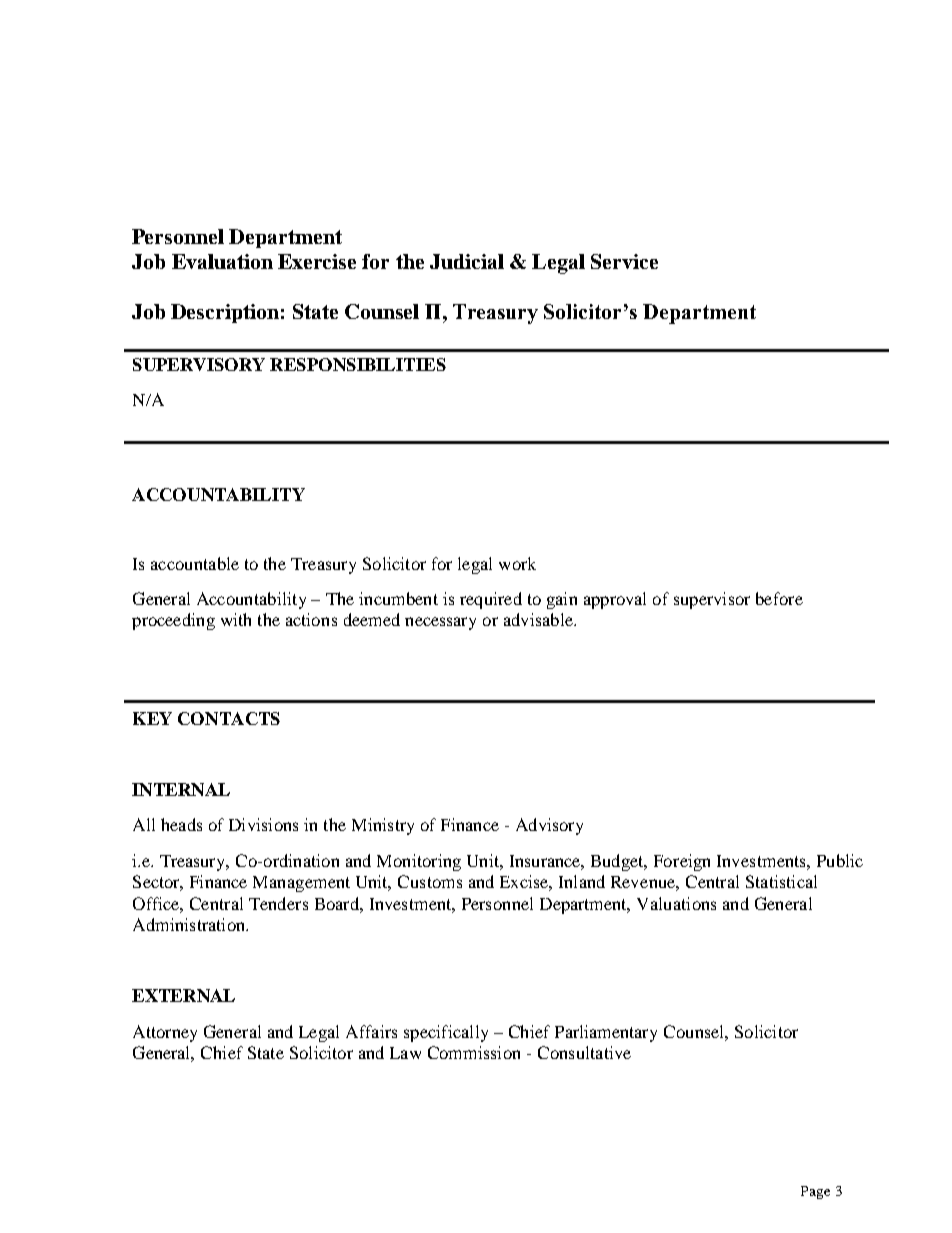 This document has width=952, height=1233. What do you see at coordinates (779, 598) in the document?
I see `before` at bounding box center [779, 598].
